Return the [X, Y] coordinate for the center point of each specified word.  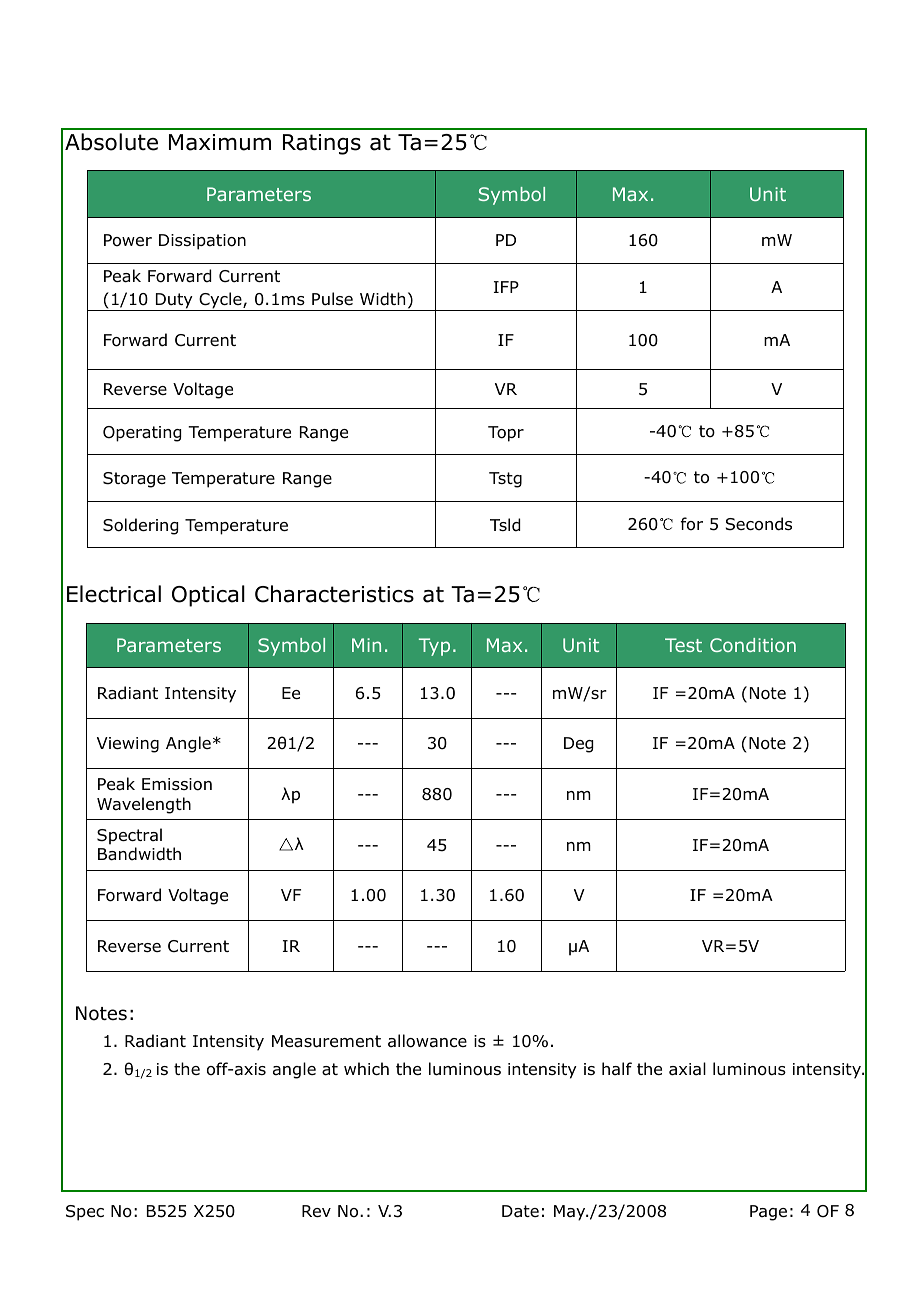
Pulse [332, 299]
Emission [177, 784]
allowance [427, 1041]
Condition [753, 645]
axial [687, 1069]
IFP [506, 287]
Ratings [322, 144]
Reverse [129, 946]
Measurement [326, 1041]
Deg [578, 745]
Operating [142, 434]
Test [683, 645]
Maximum [220, 142]
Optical [208, 596]
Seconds [759, 524]
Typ [434, 647]
